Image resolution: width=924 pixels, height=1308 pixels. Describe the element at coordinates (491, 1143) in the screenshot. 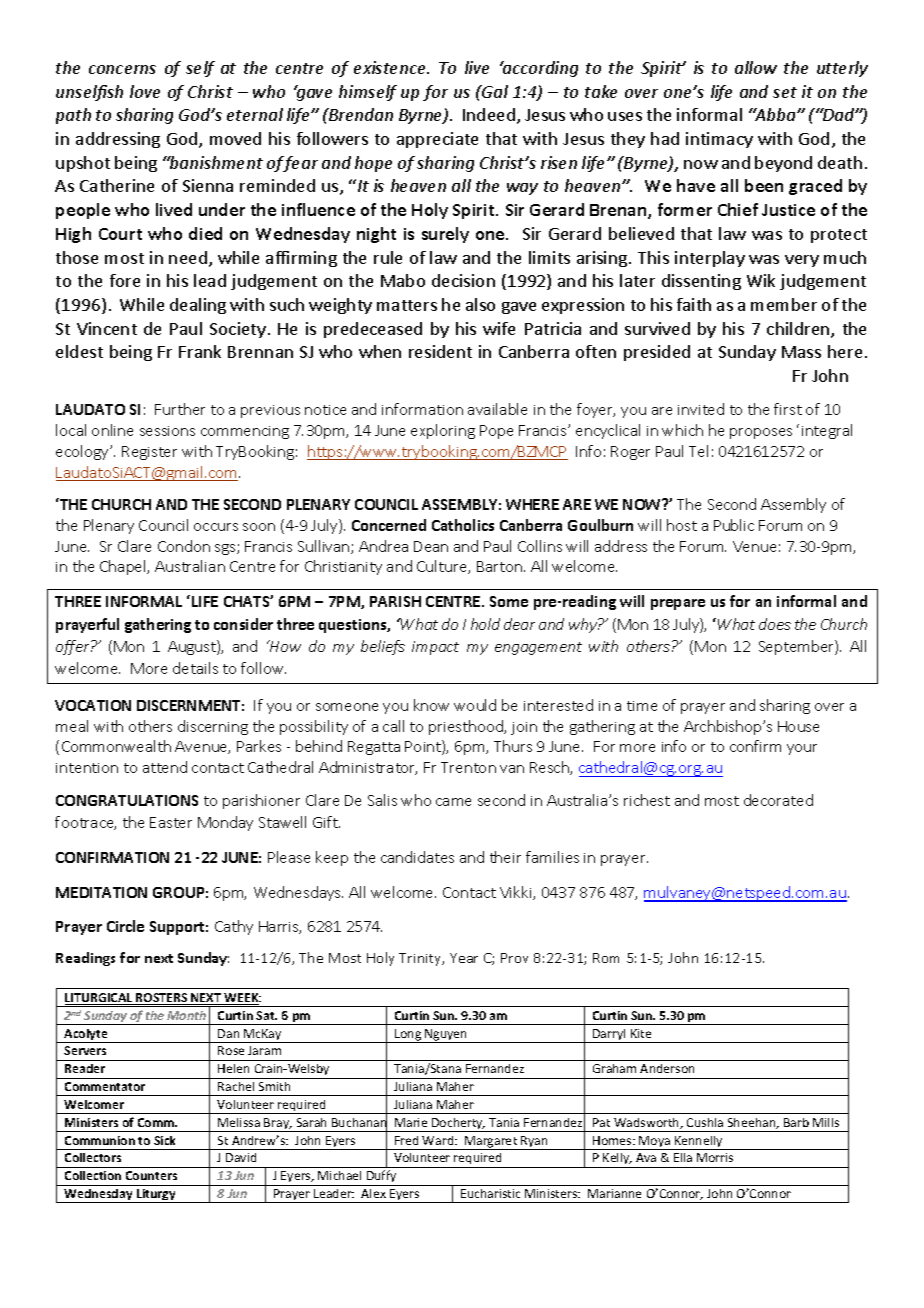

I see `Margaret` at that location.
